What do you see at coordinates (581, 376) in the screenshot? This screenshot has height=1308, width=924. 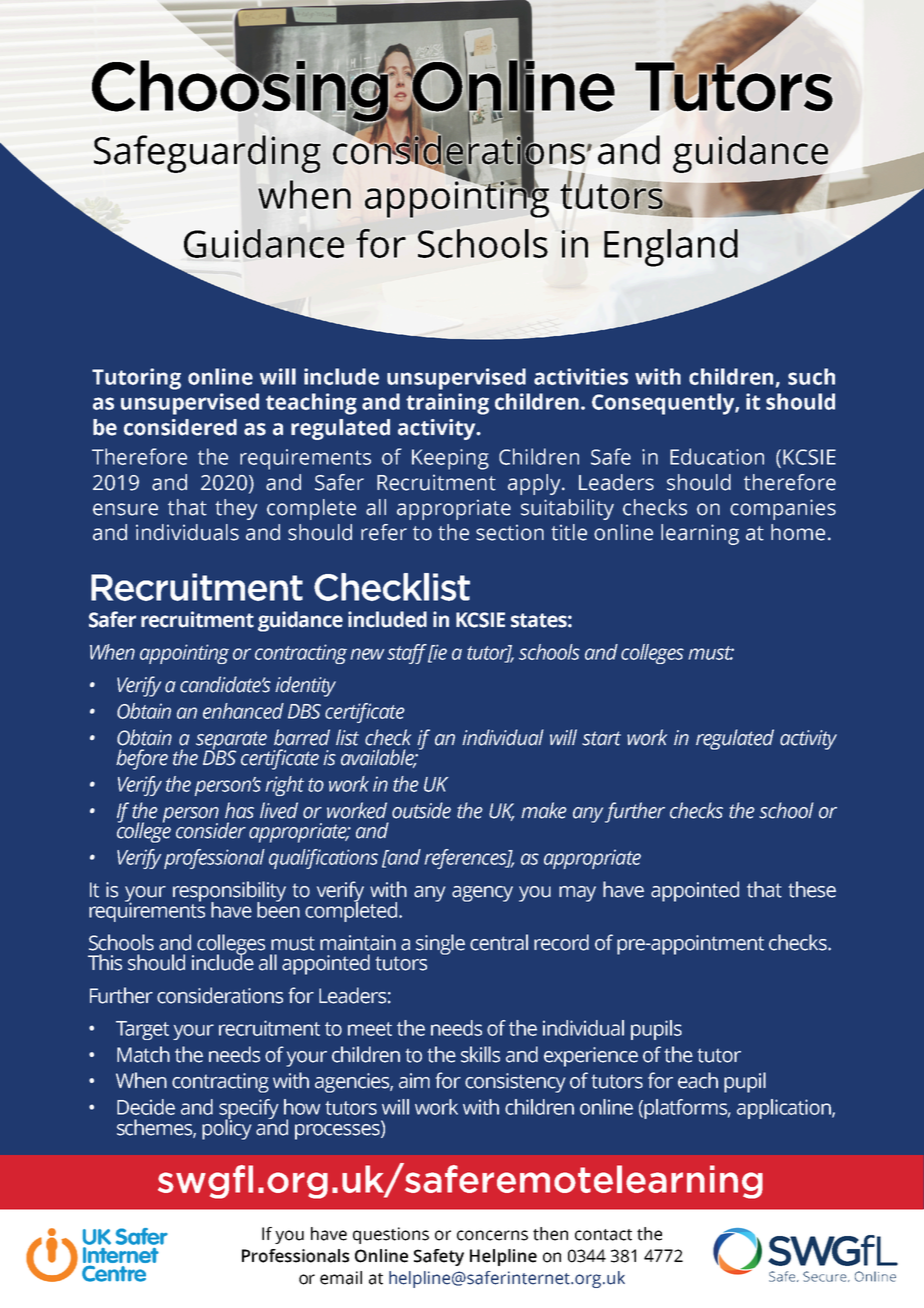 I see `activities` at bounding box center [581, 376].
